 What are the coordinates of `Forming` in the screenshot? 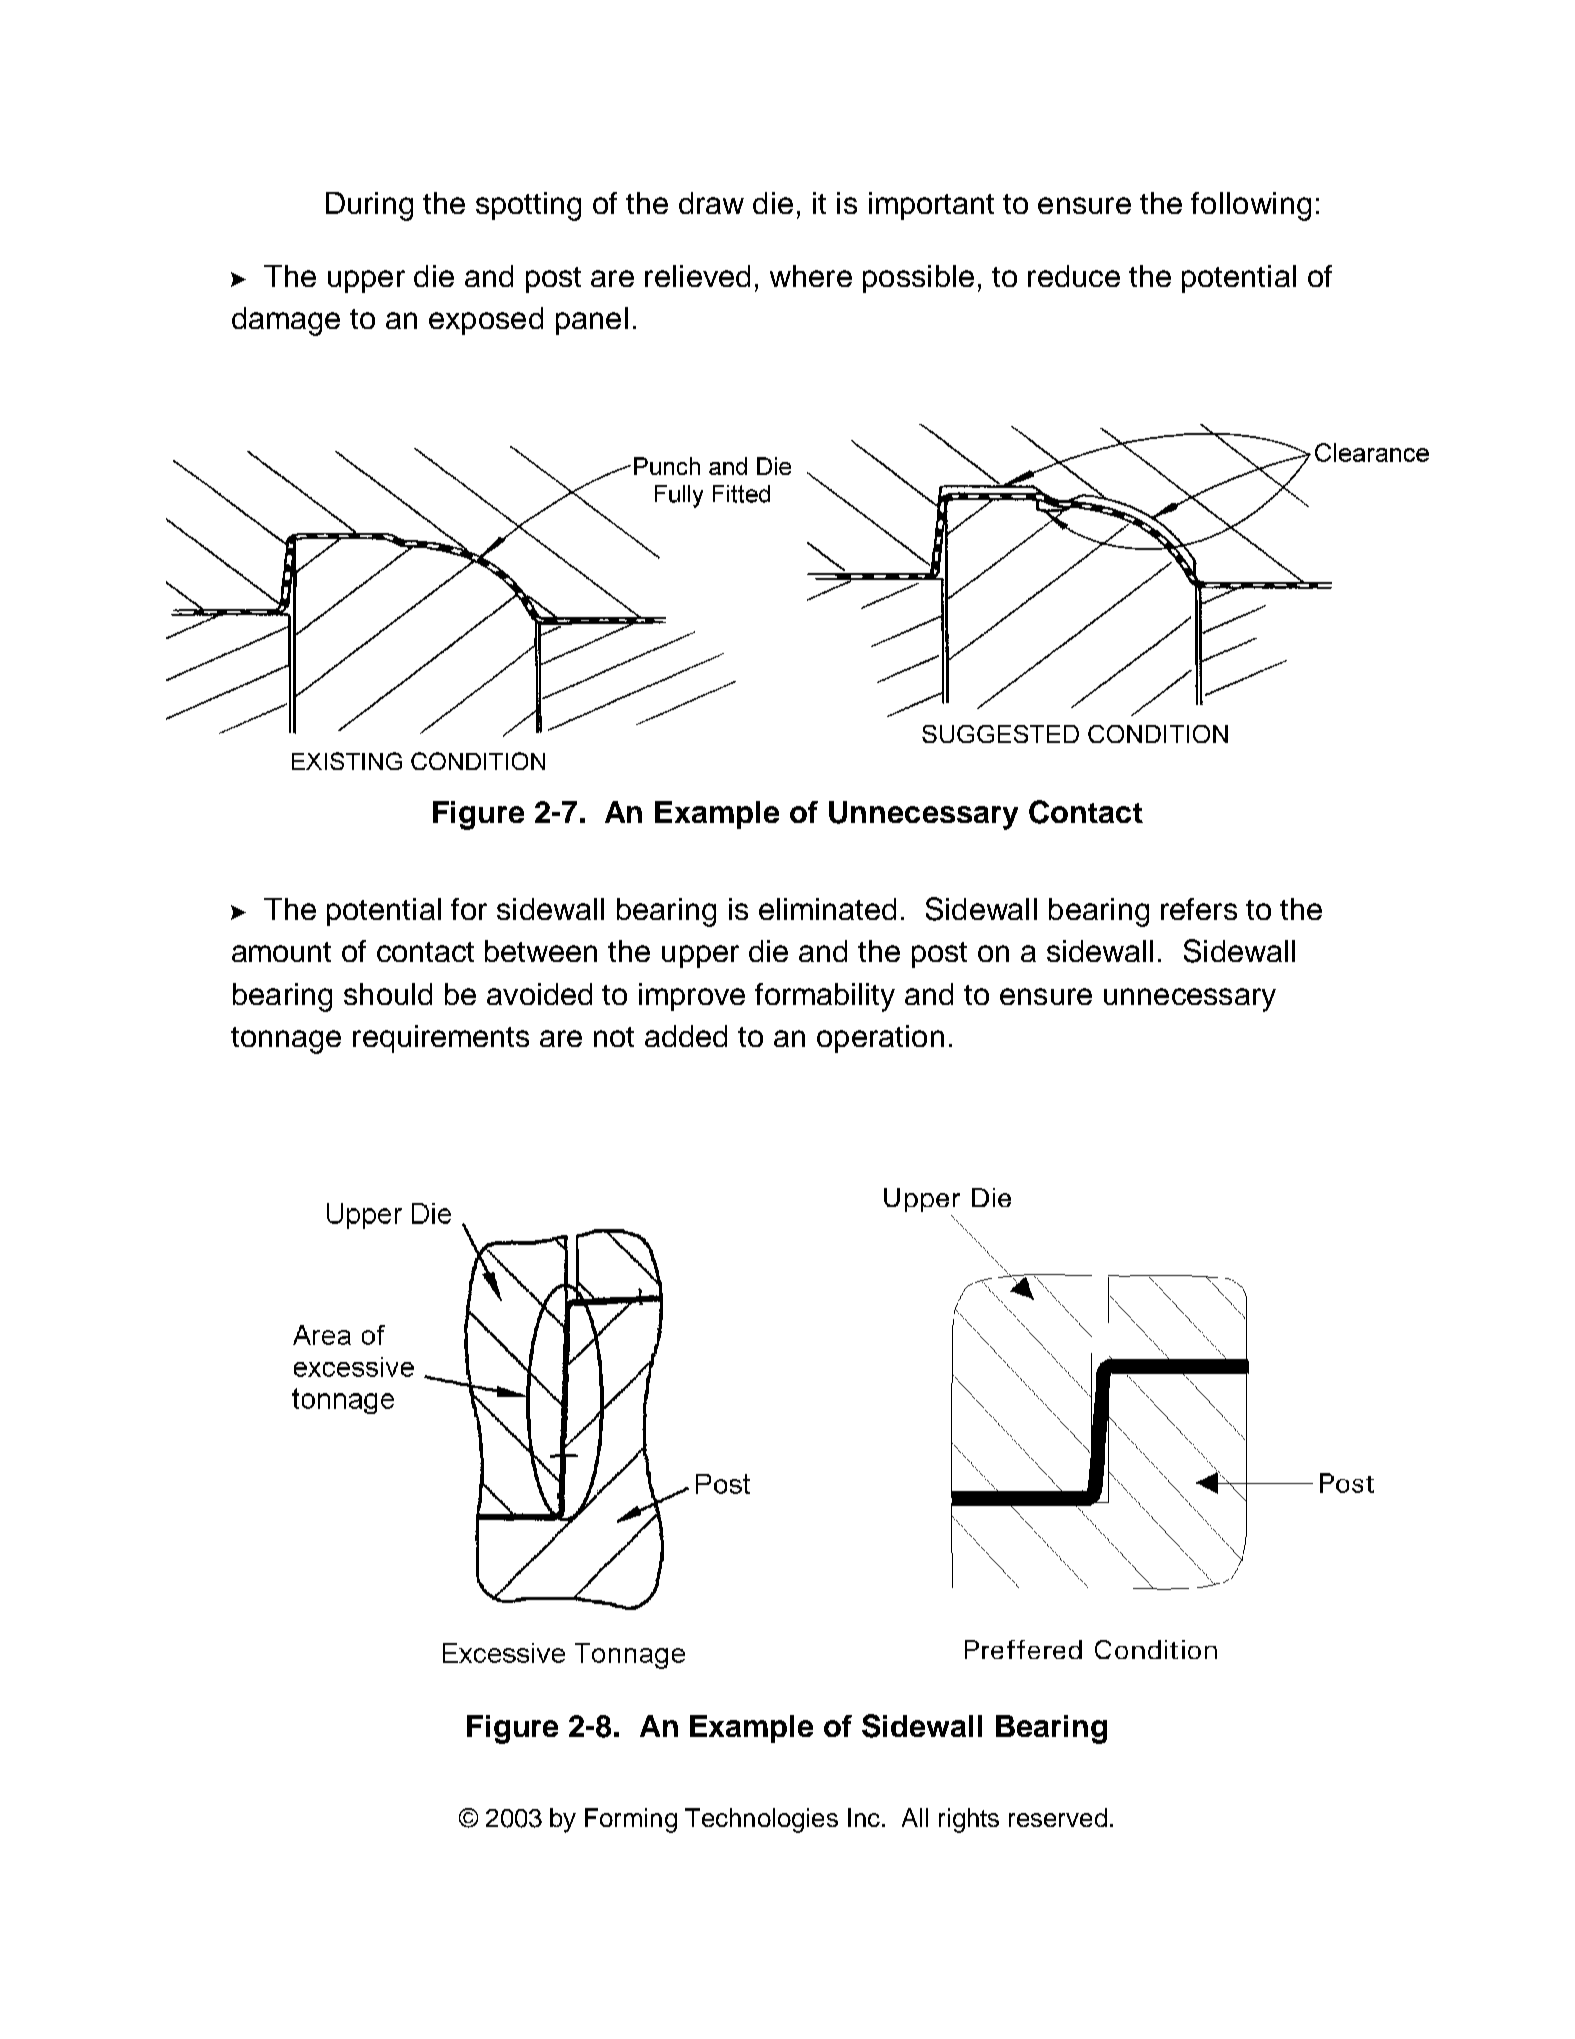 It's located at (631, 1820).
